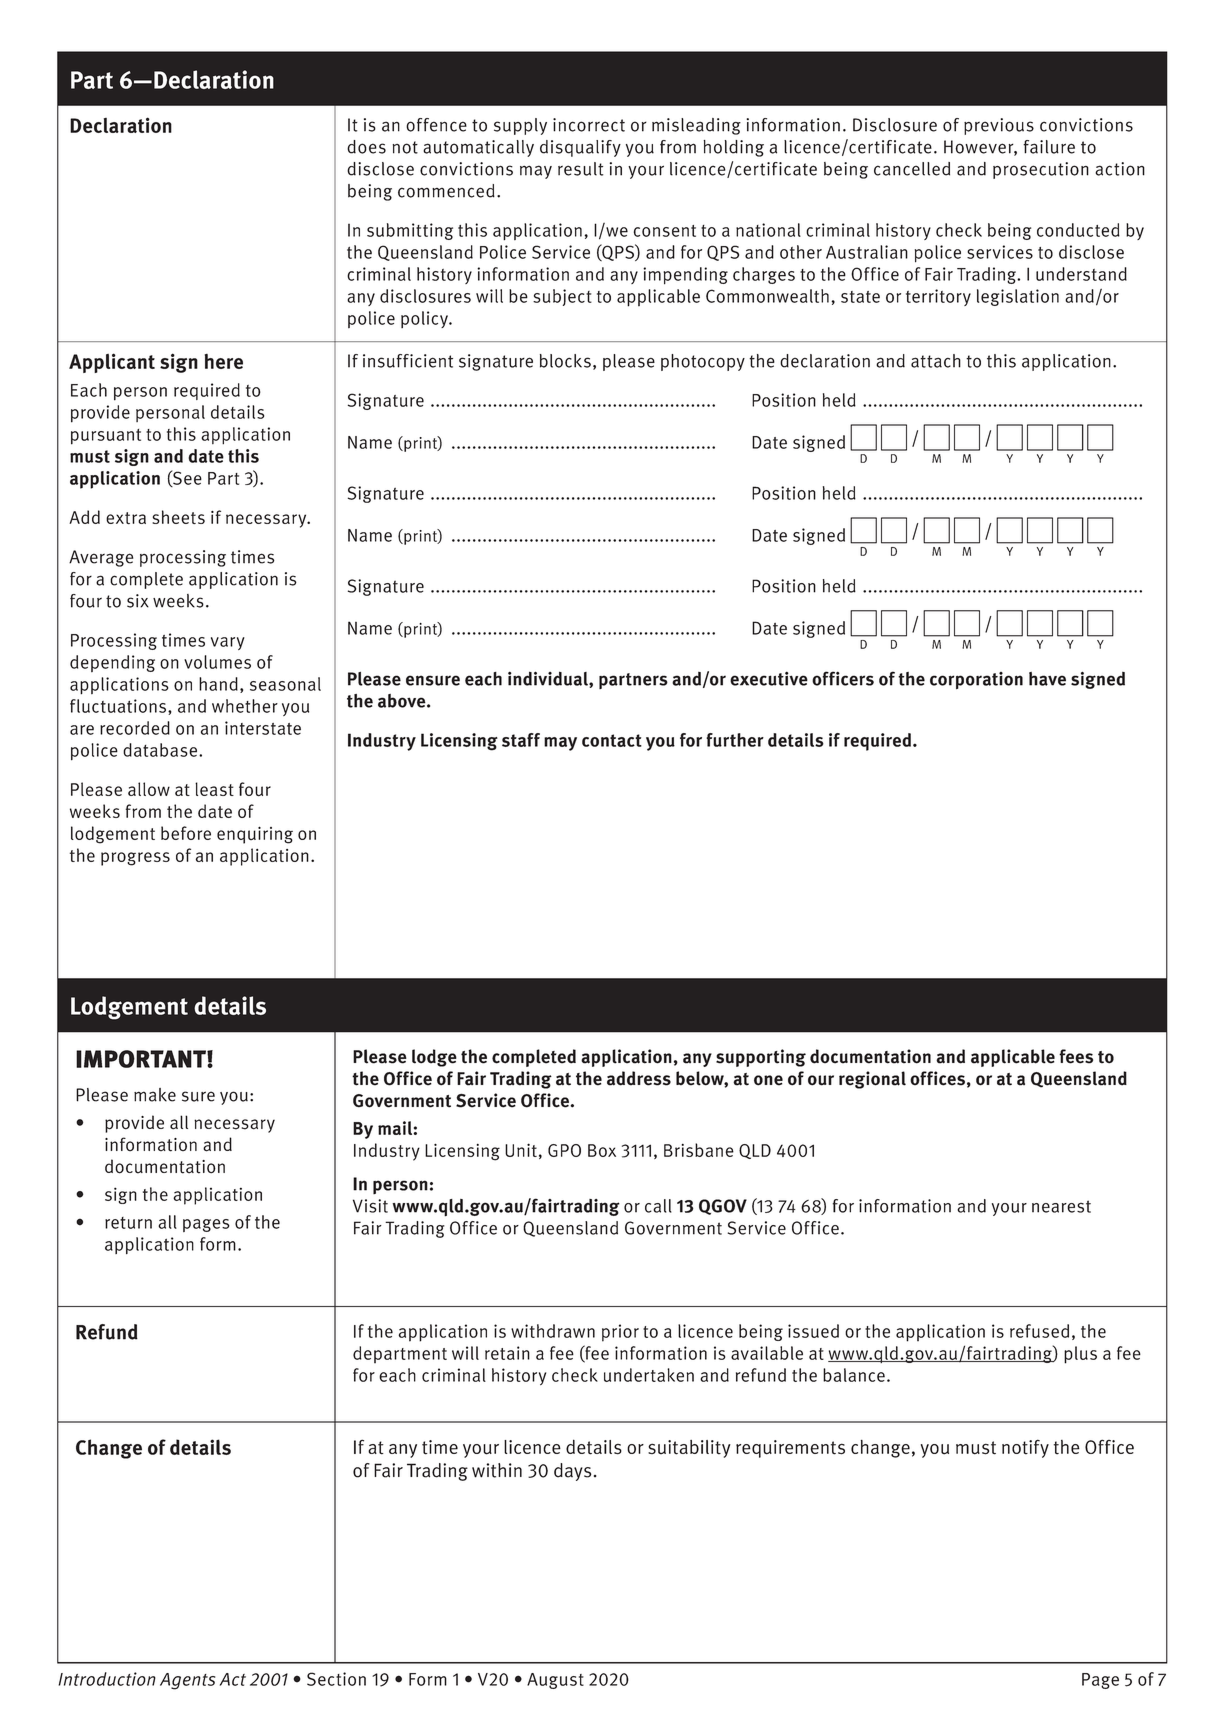  I want to click on notify, so click(1025, 1448).
